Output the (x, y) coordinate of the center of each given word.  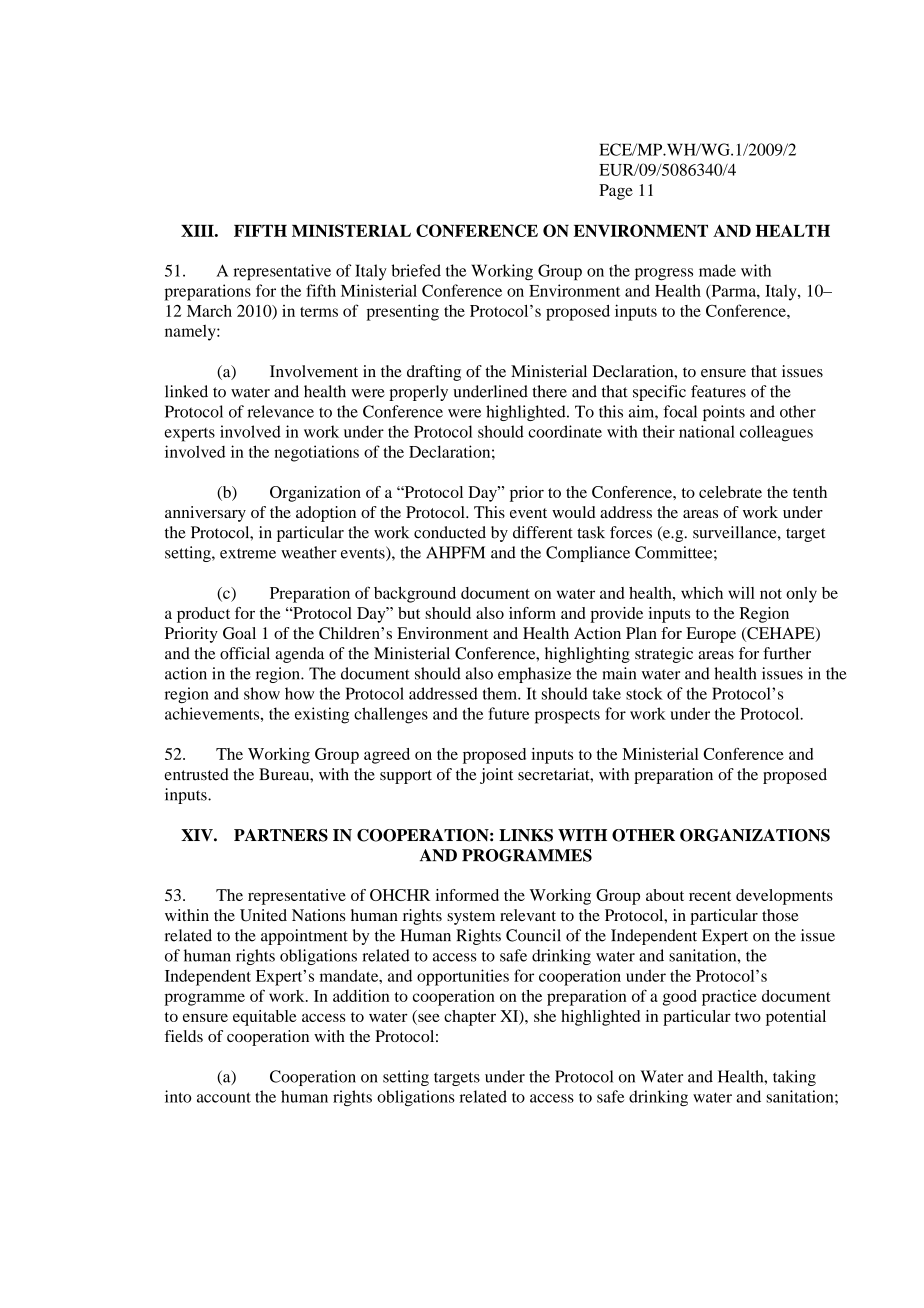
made (717, 270)
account (224, 1097)
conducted (450, 532)
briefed (416, 270)
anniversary (205, 514)
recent (710, 896)
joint (496, 776)
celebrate (730, 492)
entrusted (197, 774)
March (209, 311)
